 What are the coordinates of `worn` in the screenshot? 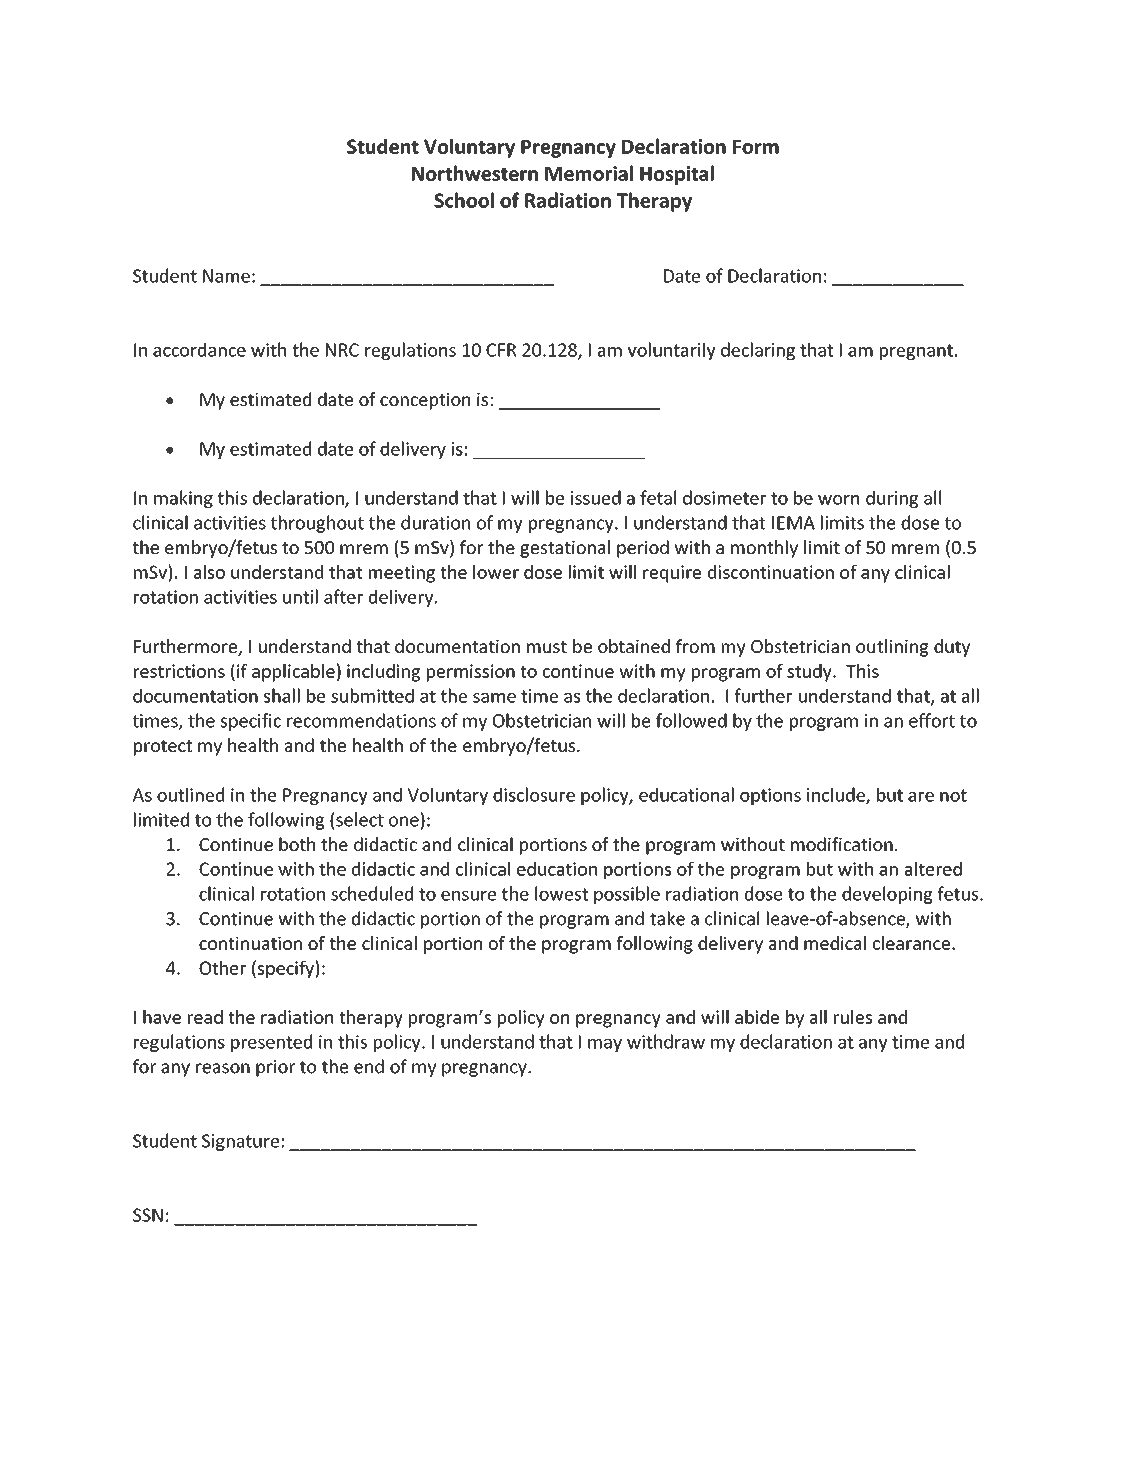 It's located at (838, 500).
